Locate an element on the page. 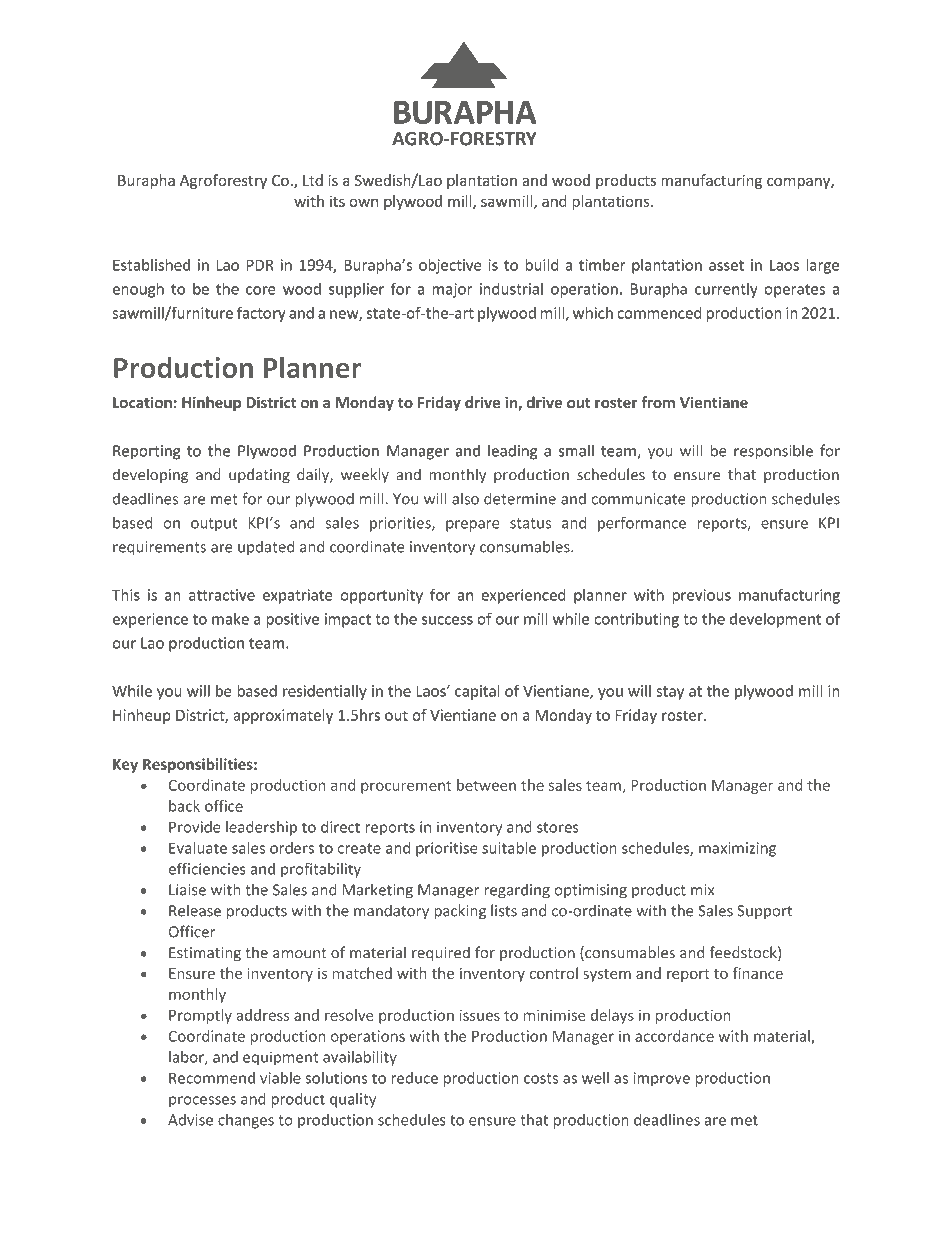 The width and height of the page is (952, 1233). Location is located at coordinates (142, 402).
